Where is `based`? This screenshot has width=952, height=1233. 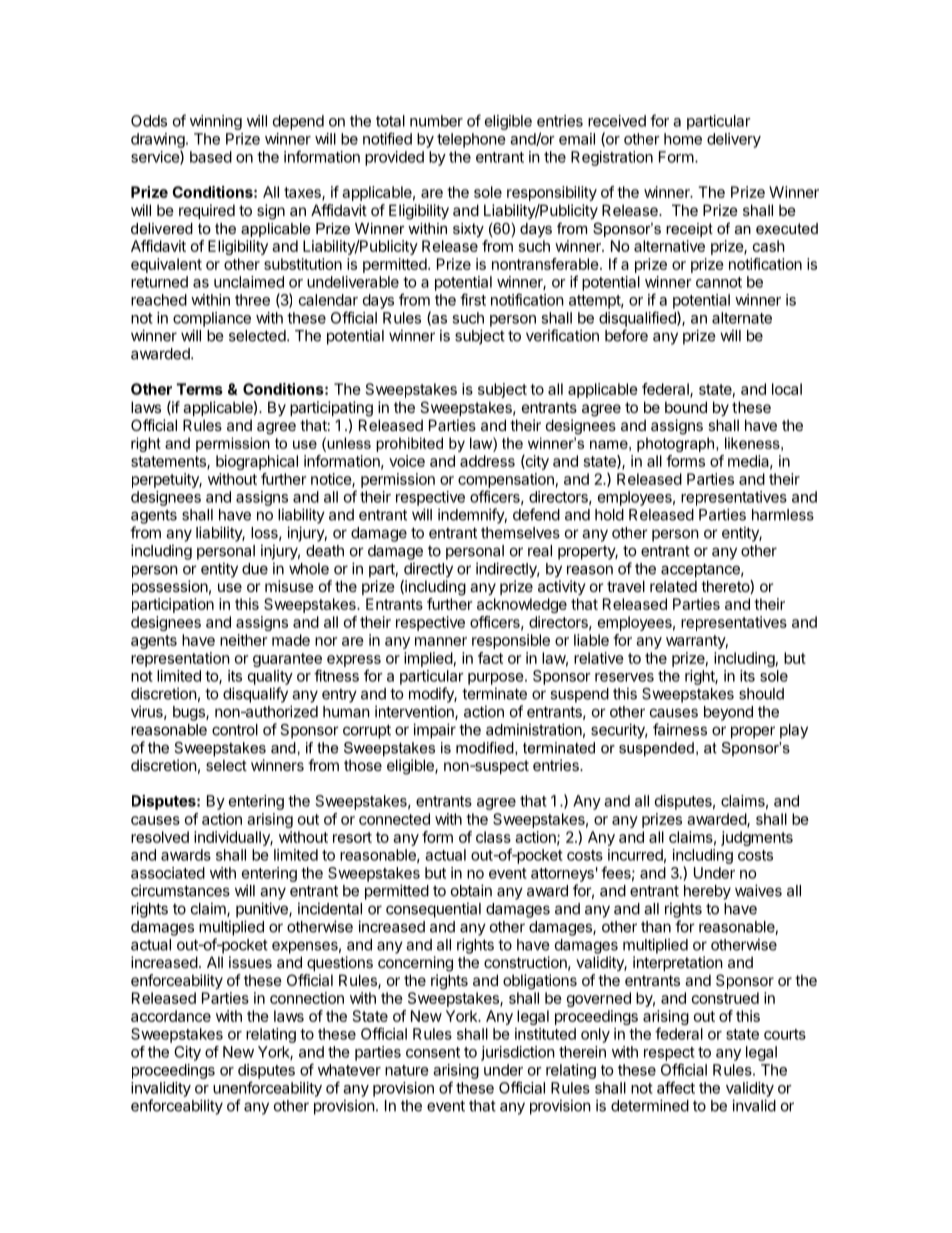
based is located at coordinates (211, 157).
